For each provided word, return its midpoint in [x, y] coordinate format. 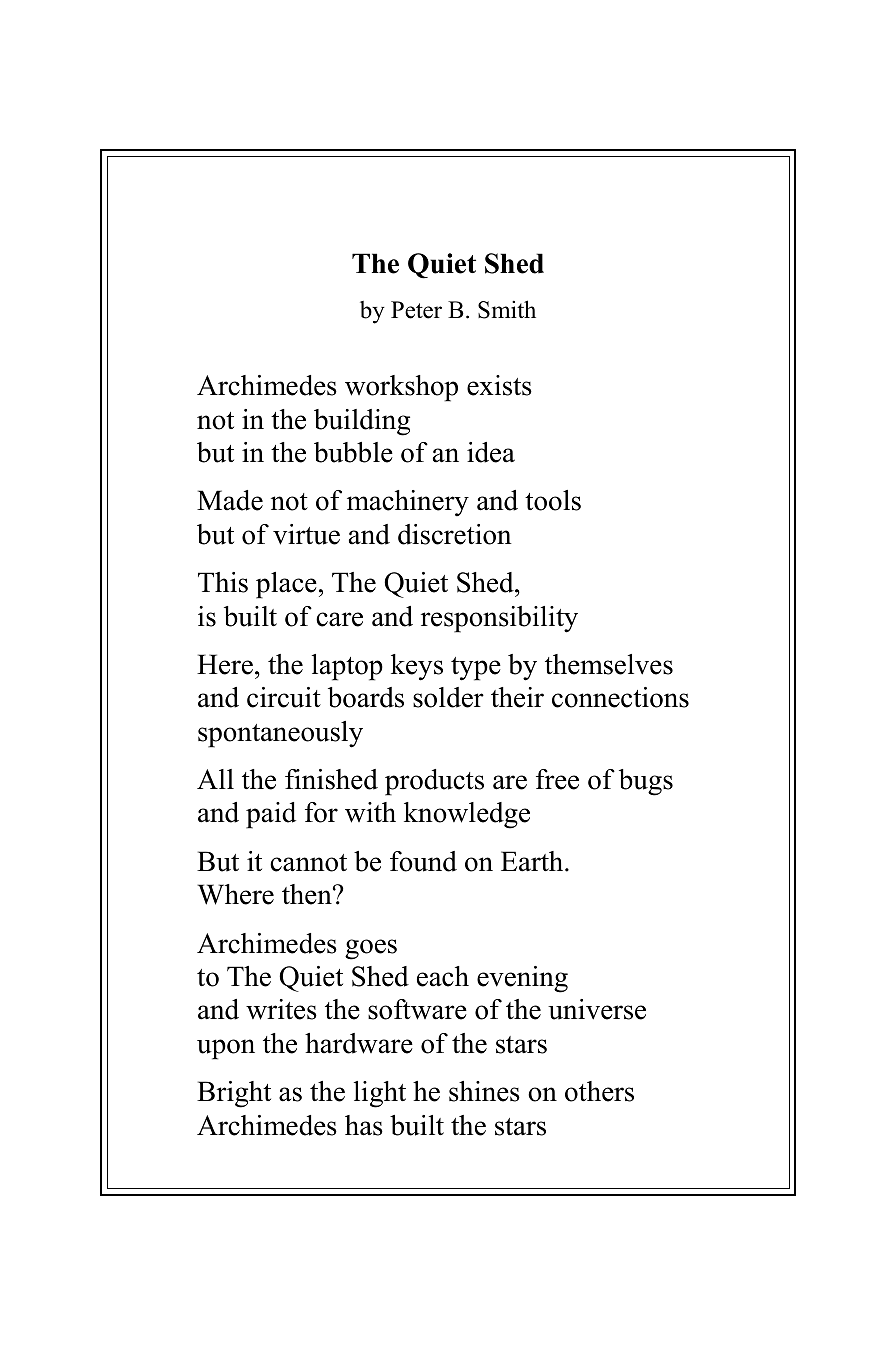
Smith [507, 309]
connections [620, 697]
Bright [234, 1094]
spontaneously [280, 734]
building [362, 422]
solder [448, 697]
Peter [416, 310]
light [380, 1094]
